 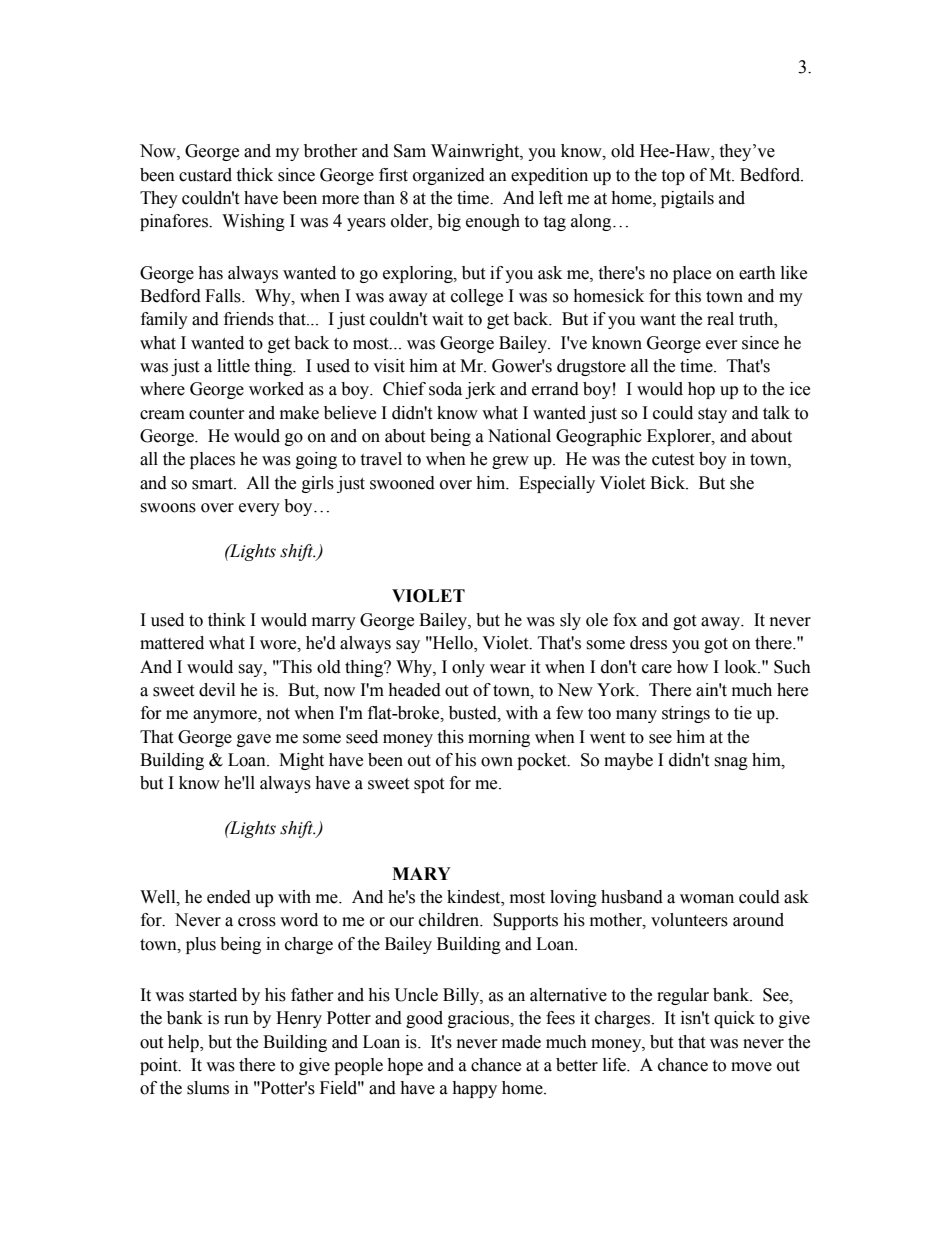 I want to click on grew, so click(x=510, y=462).
